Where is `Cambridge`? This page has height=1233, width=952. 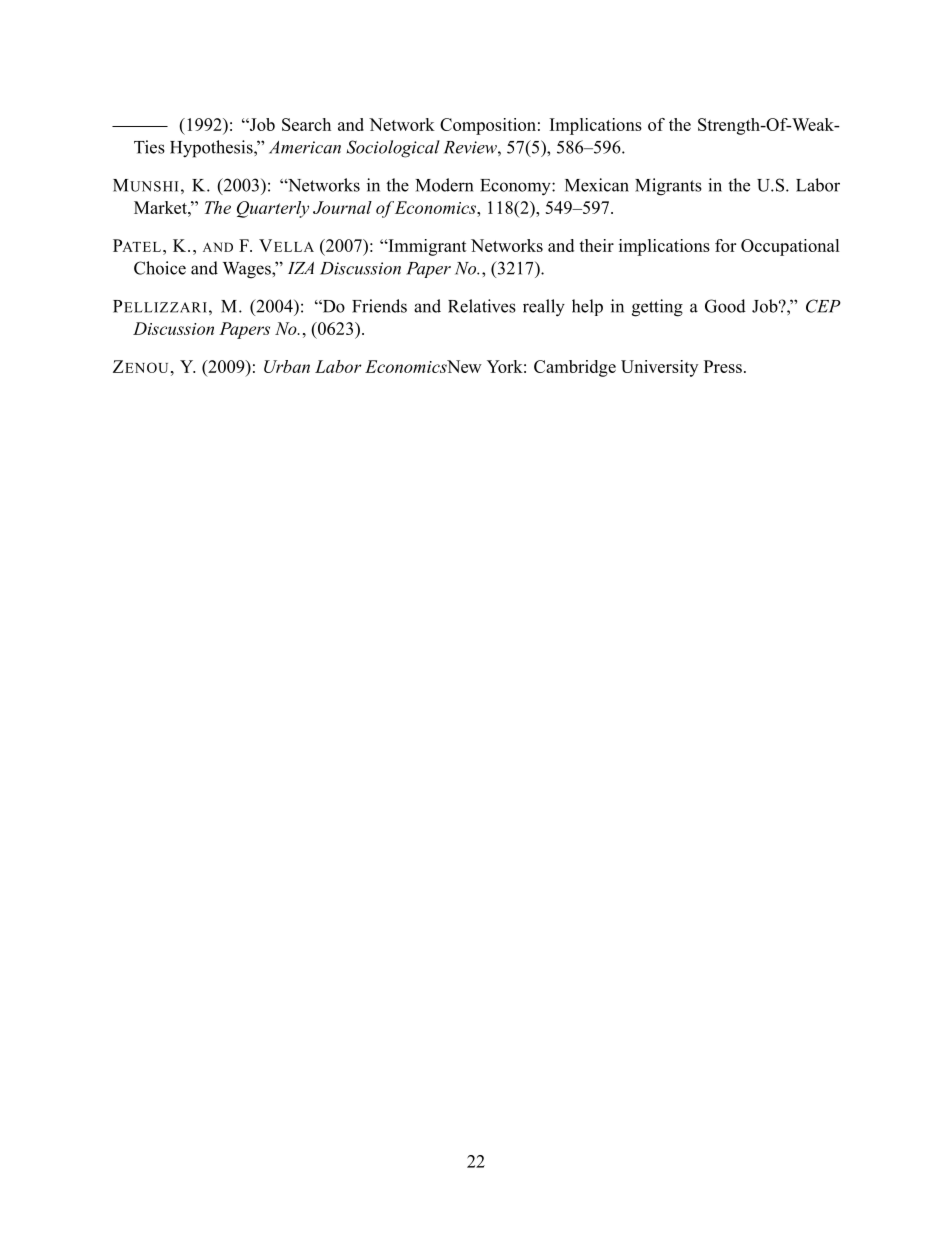
Cambridge is located at coordinates (575, 368).
